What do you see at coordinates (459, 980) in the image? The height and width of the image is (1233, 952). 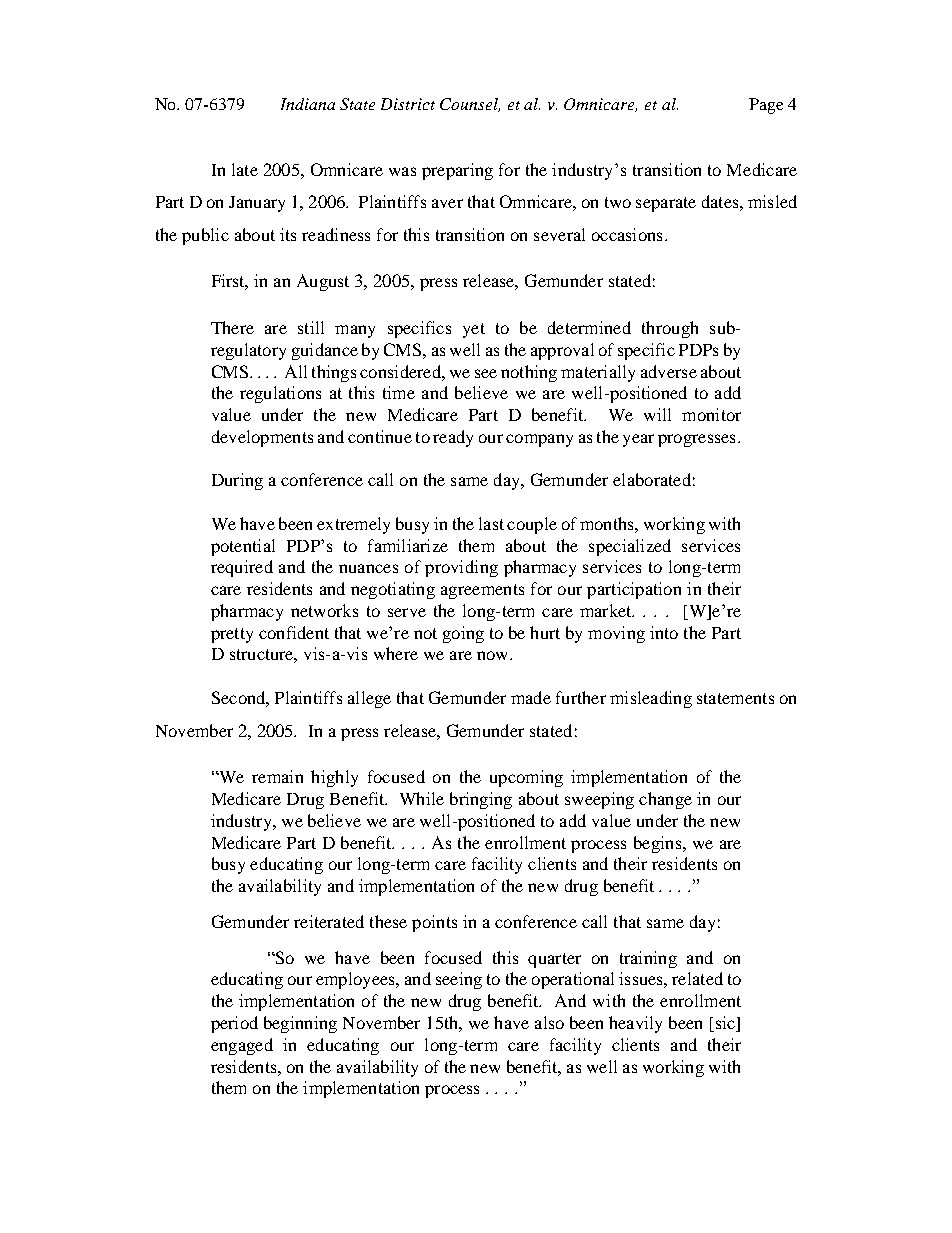 I see `seeing` at bounding box center [459, 980].
